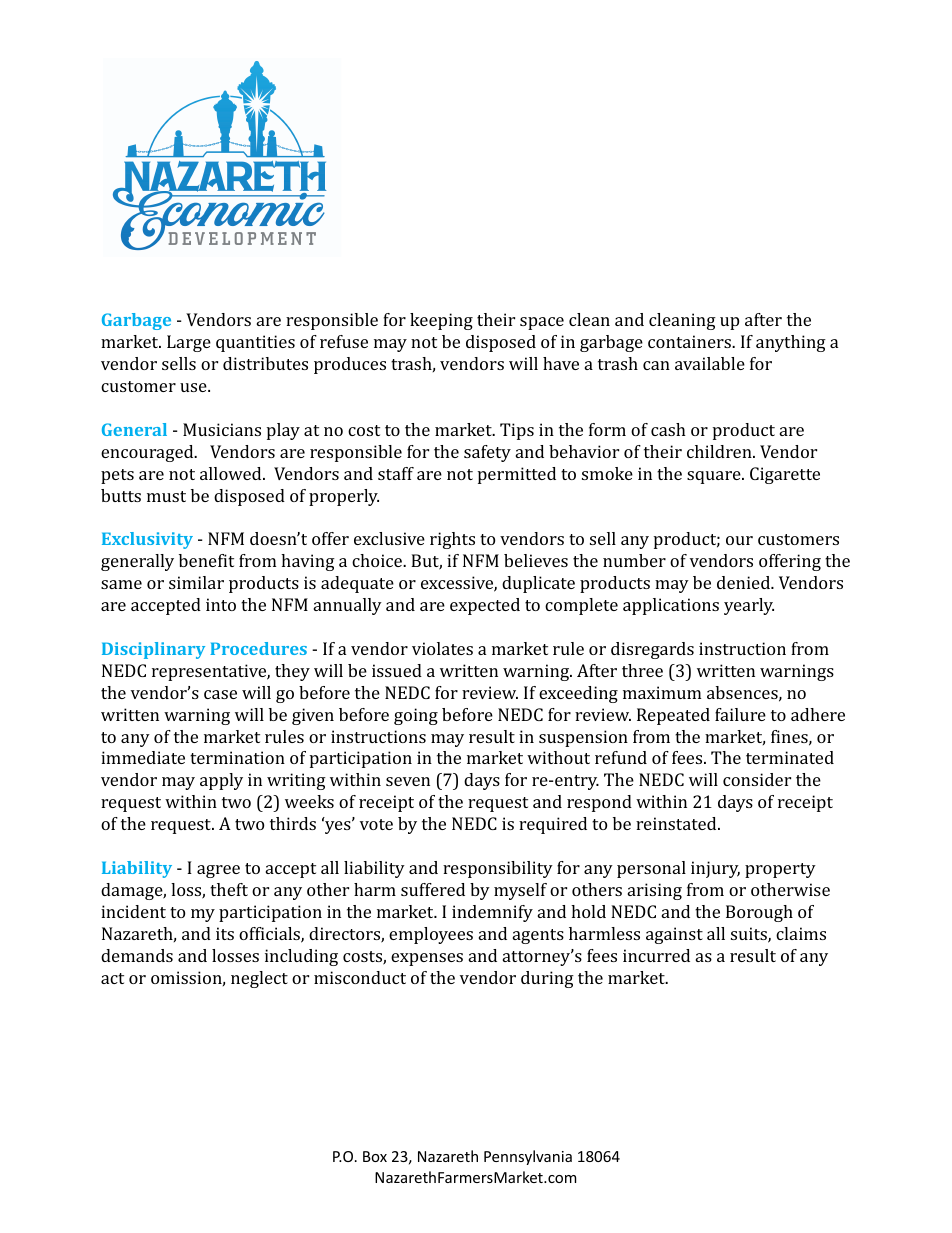 Image resolution: width=952 pixels, height=1233 pixels. I want to click on keeping, so click(441, 321).
